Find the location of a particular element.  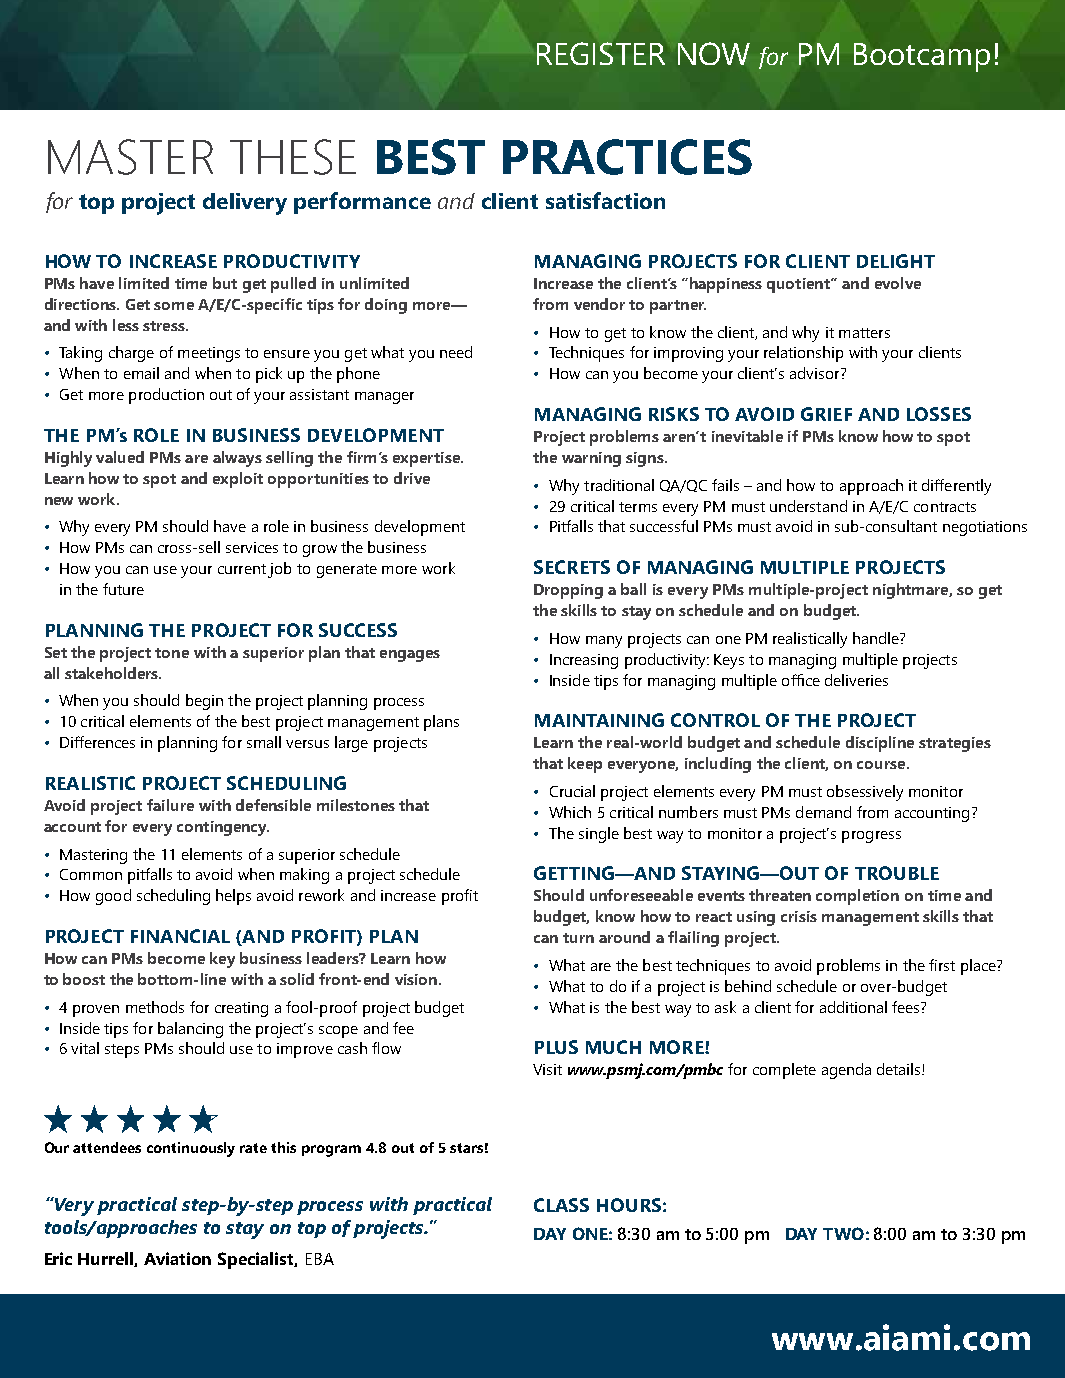

CLASS is located at coordinates (561, 1205).
